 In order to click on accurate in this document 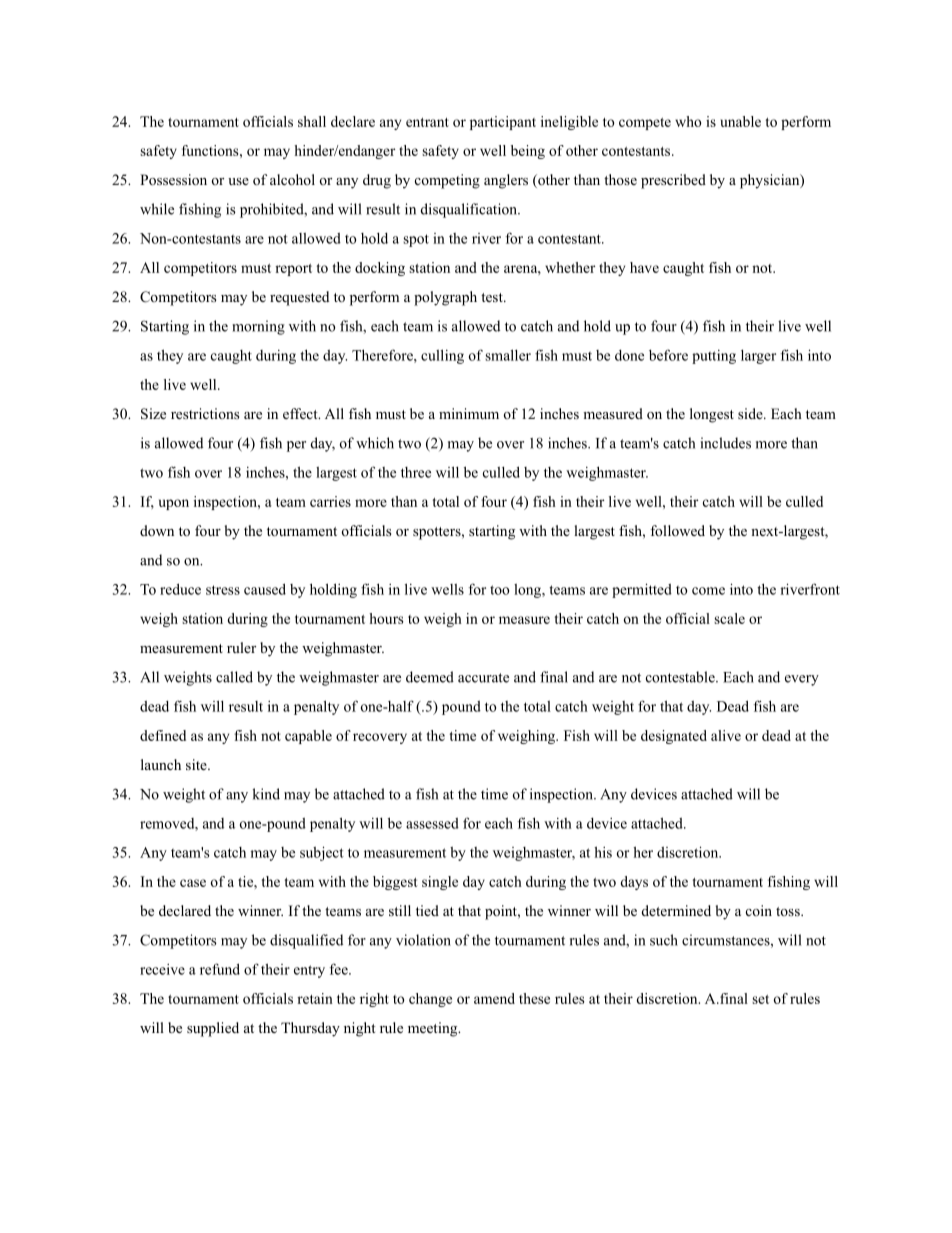, I will do `click(483, 678)`.
